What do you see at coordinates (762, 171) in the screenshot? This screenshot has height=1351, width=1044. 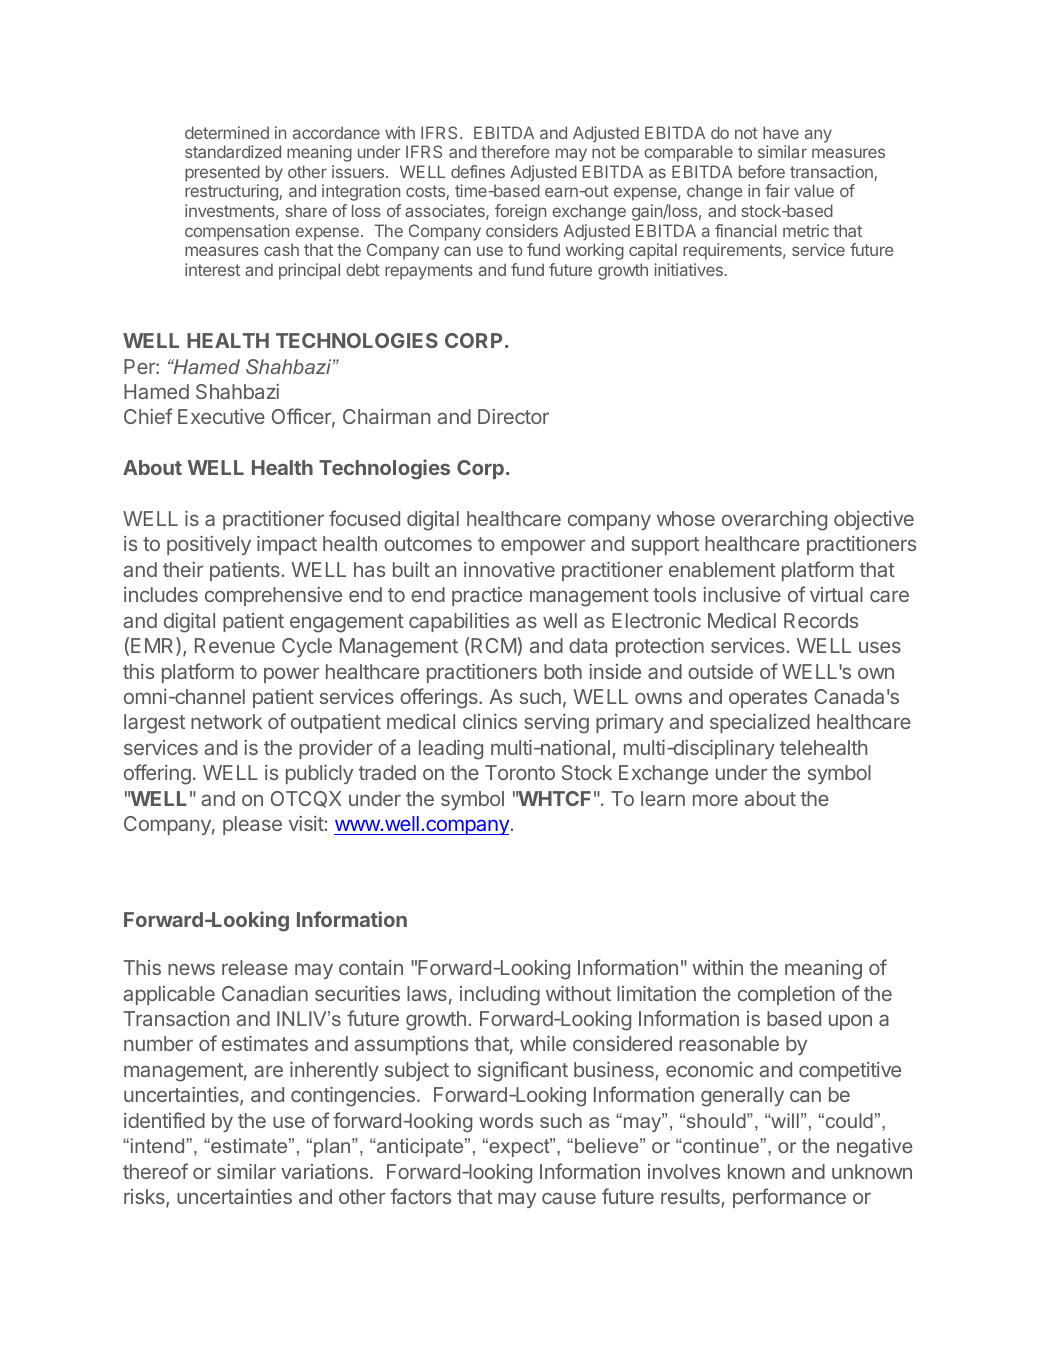 I see `before` at bounding box center [762, 171].
